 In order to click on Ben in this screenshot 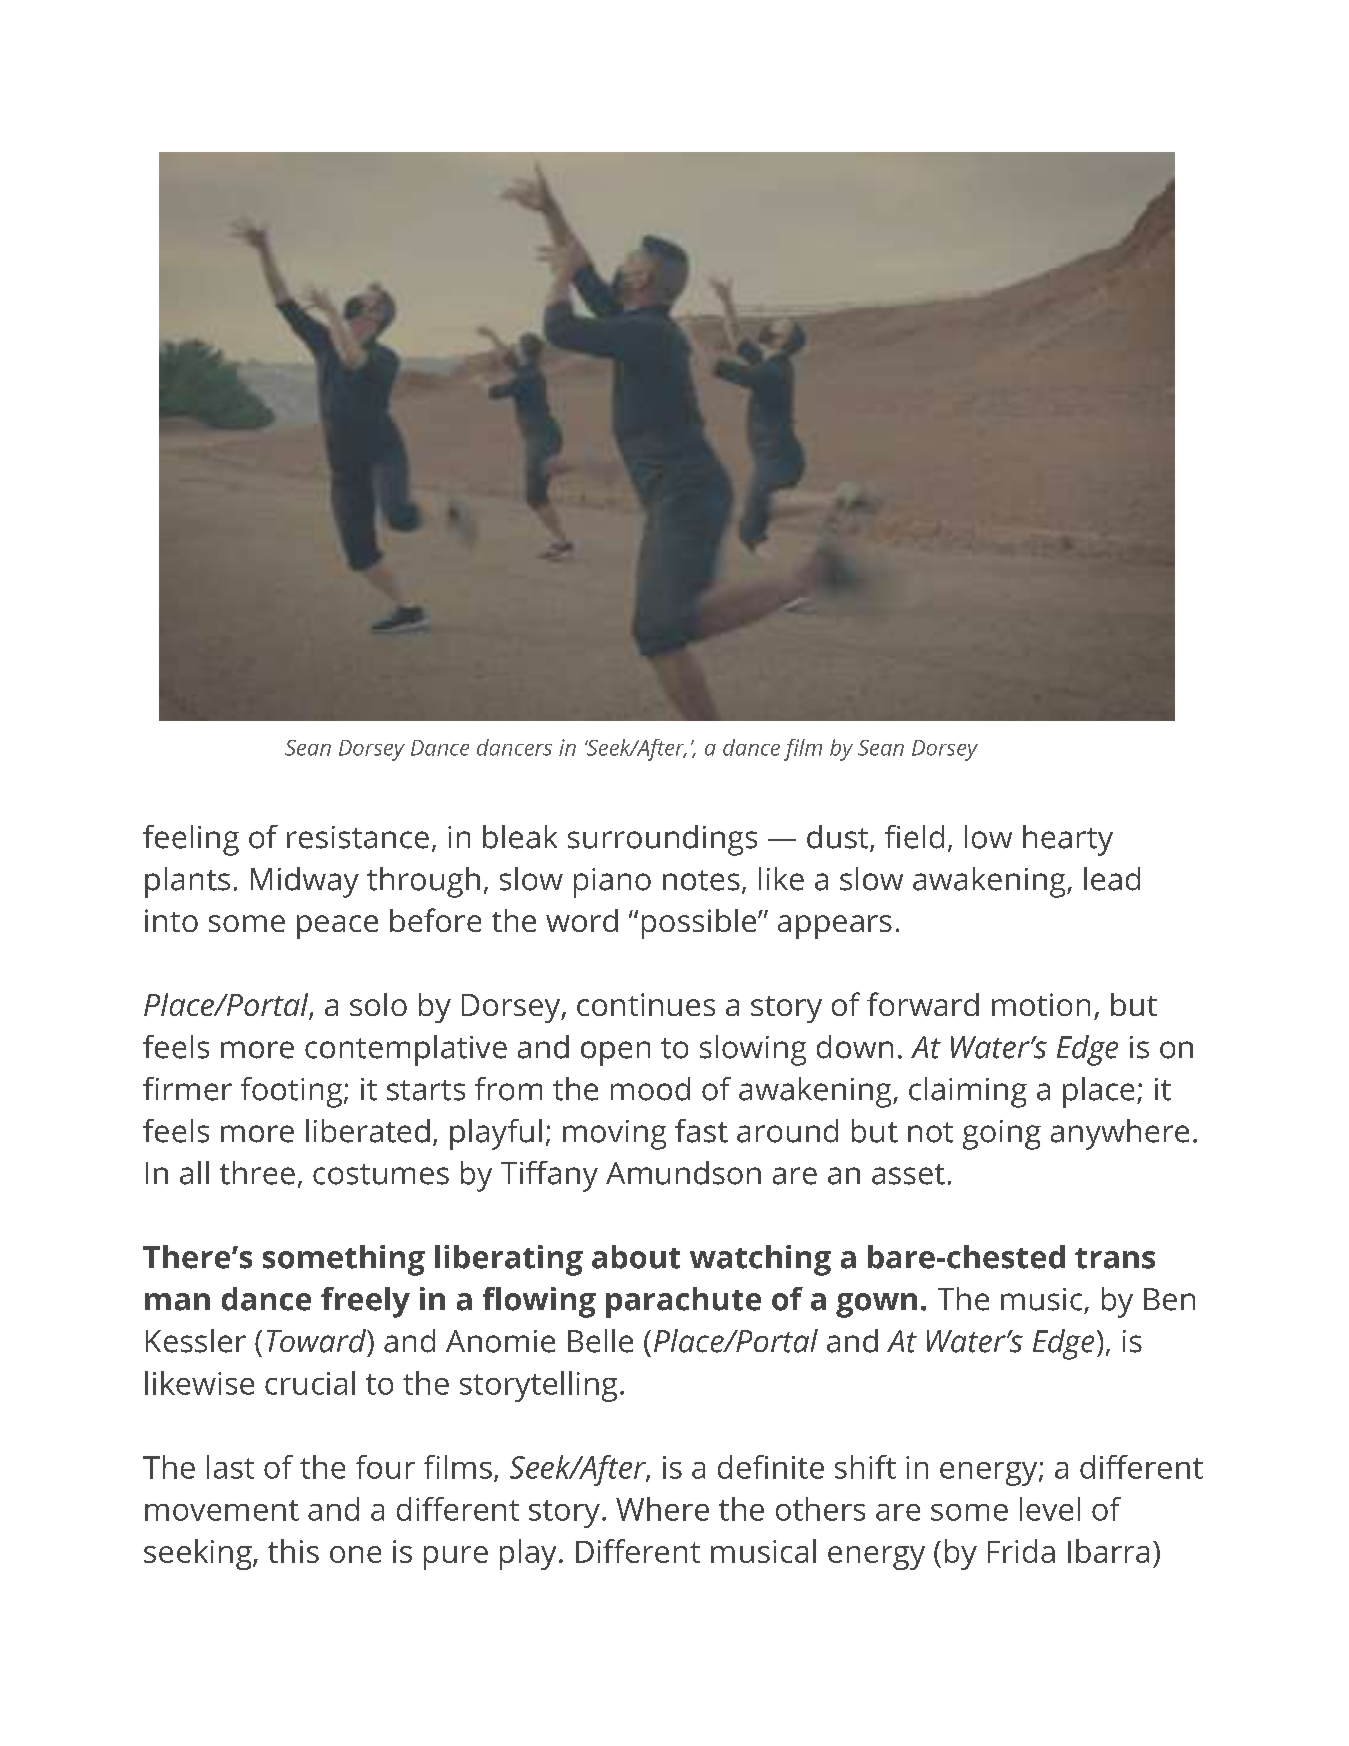, I will do `click(1169, 1299)`.
